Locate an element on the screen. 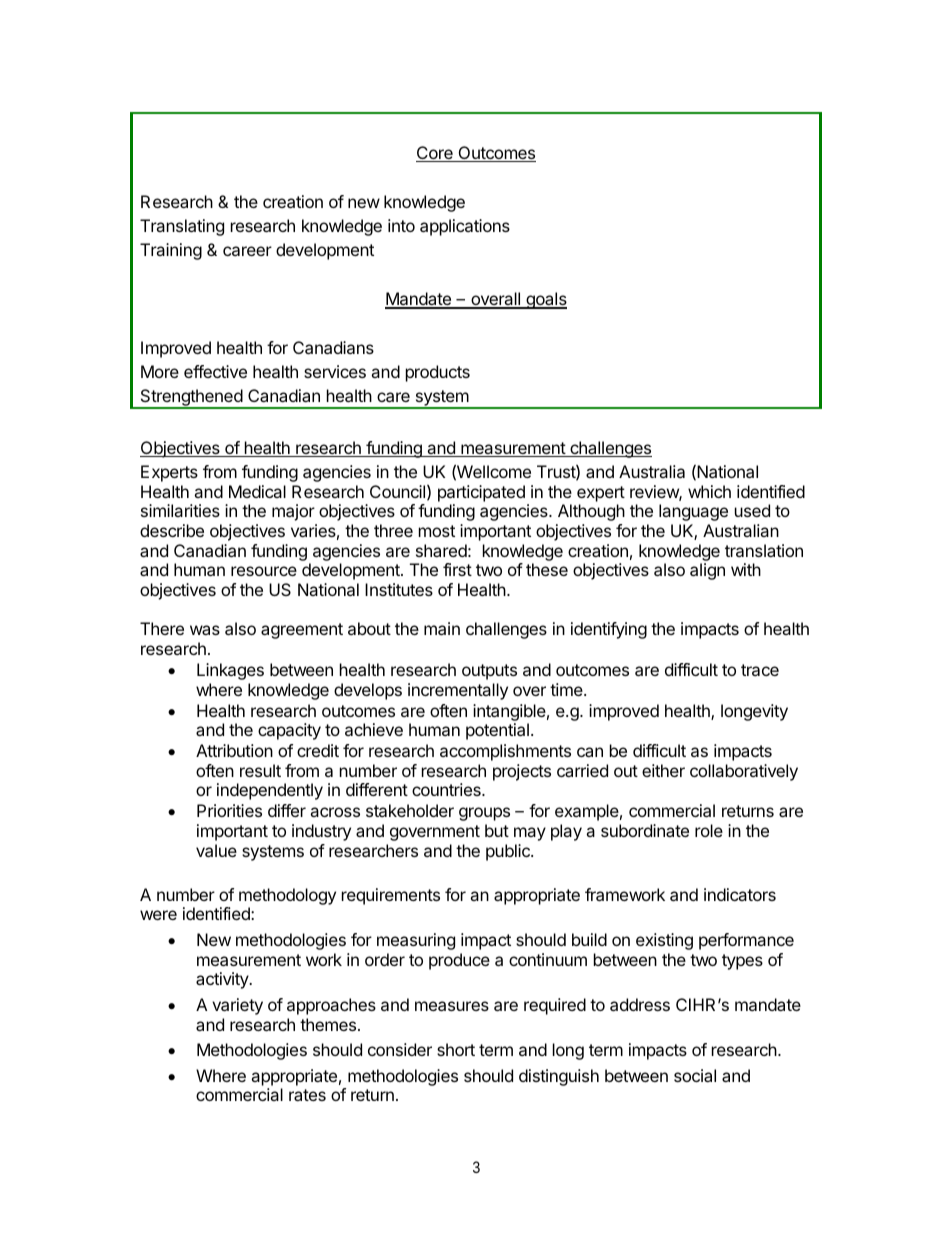 Image resolution: width=952 pixels, height=1233 pixels. Translating is located at coordinates (182, 227).
